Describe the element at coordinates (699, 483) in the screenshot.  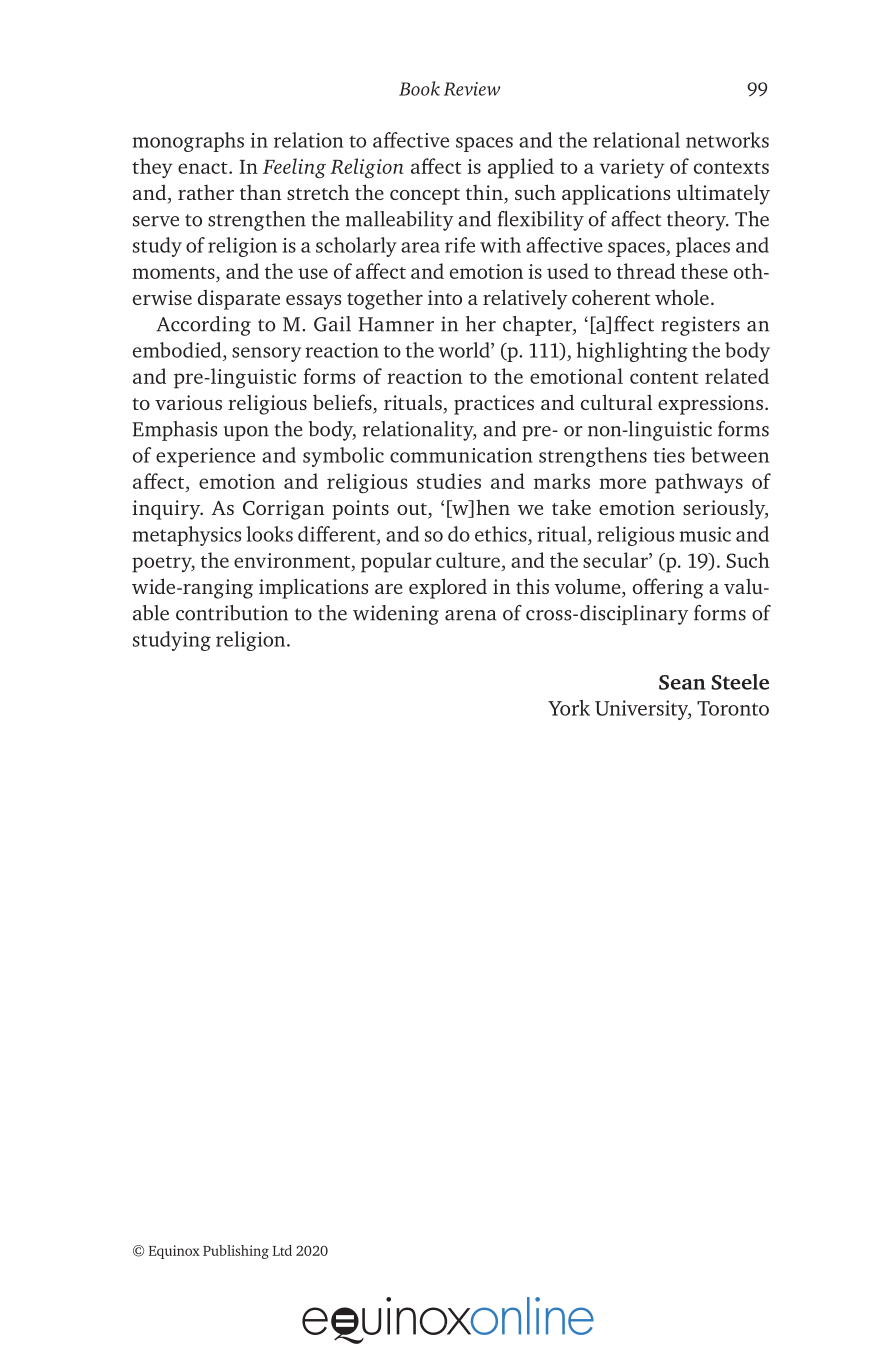
I see `pathways` at that location.
